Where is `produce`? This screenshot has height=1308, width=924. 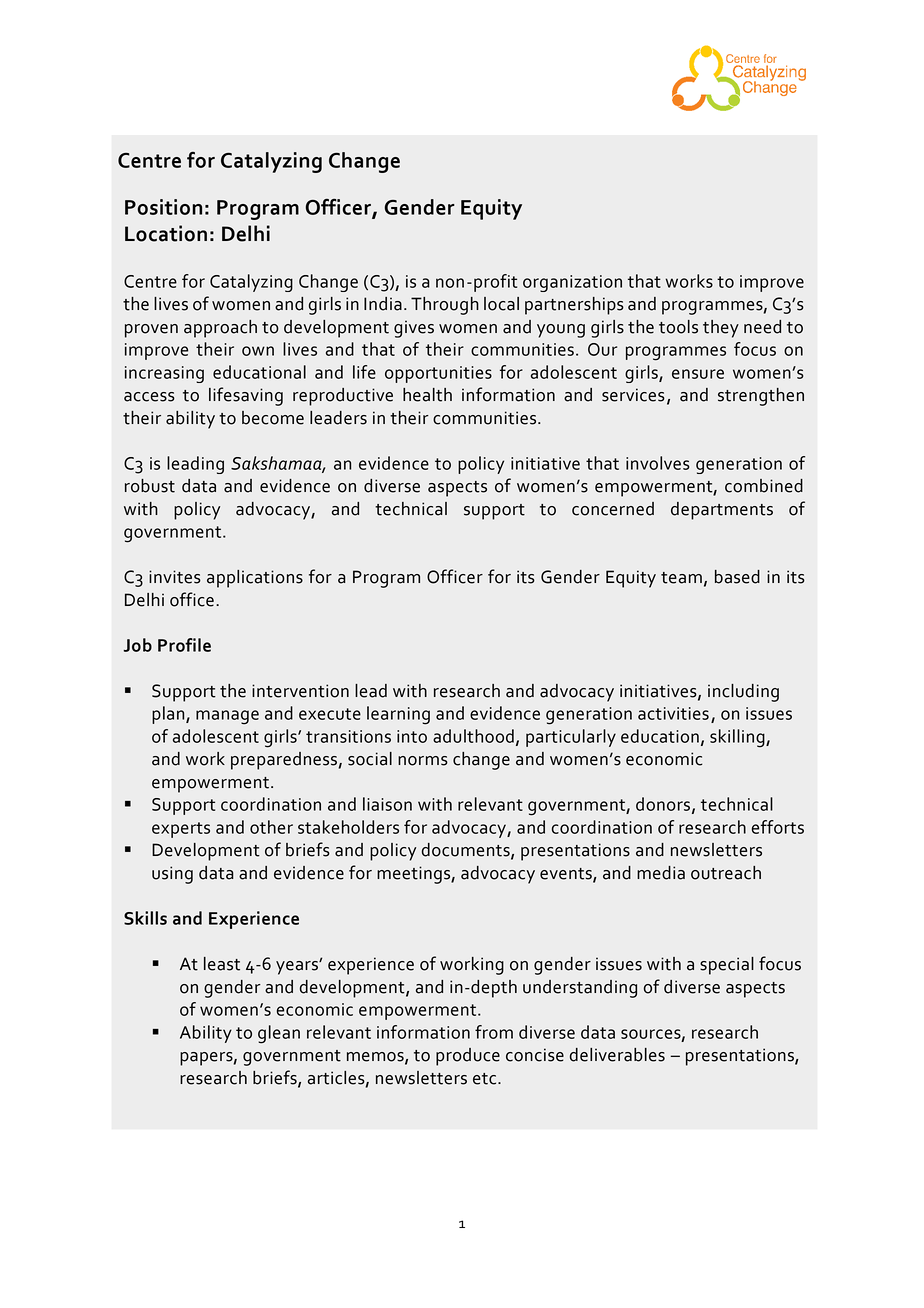
produce is located at coordinates (468, 1057).
